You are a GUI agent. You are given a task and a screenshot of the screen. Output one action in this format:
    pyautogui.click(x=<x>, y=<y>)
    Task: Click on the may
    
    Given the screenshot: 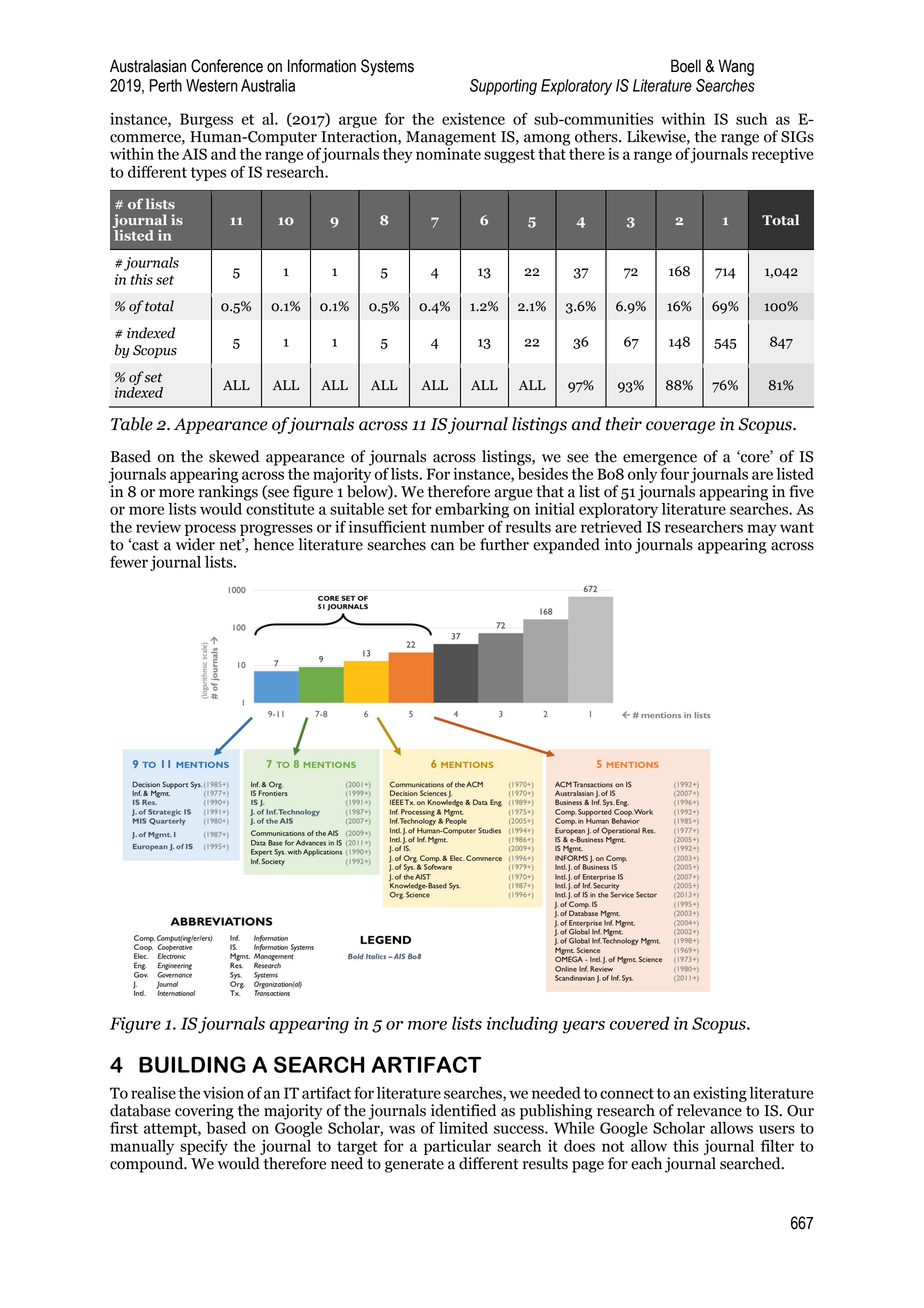 What is the action you would take?
    pyautogui.click(x=762, y=530)
